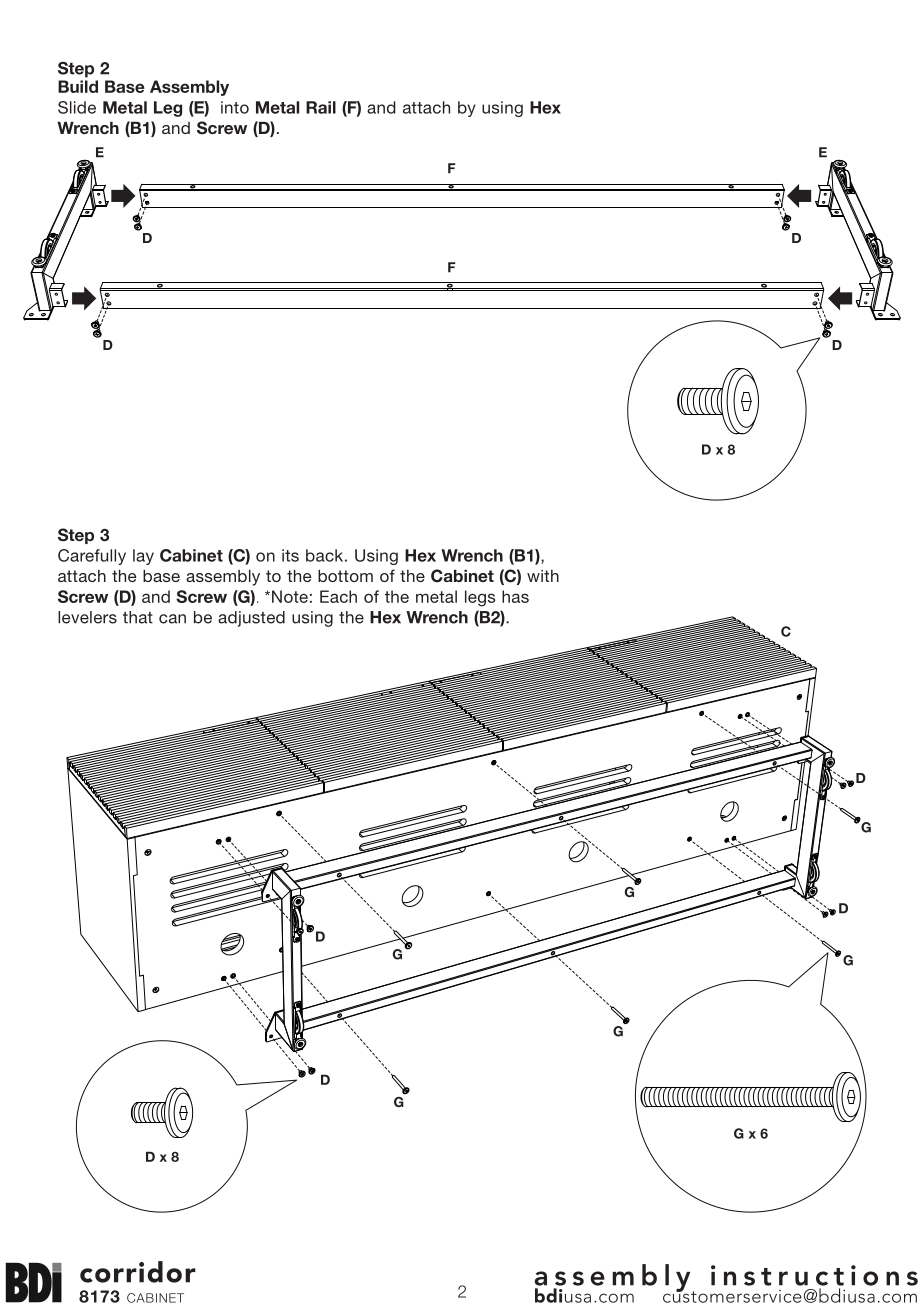  What do you see at coordinates (235, 107) in the image?
I see `into` at bounding box center [235, 107].
